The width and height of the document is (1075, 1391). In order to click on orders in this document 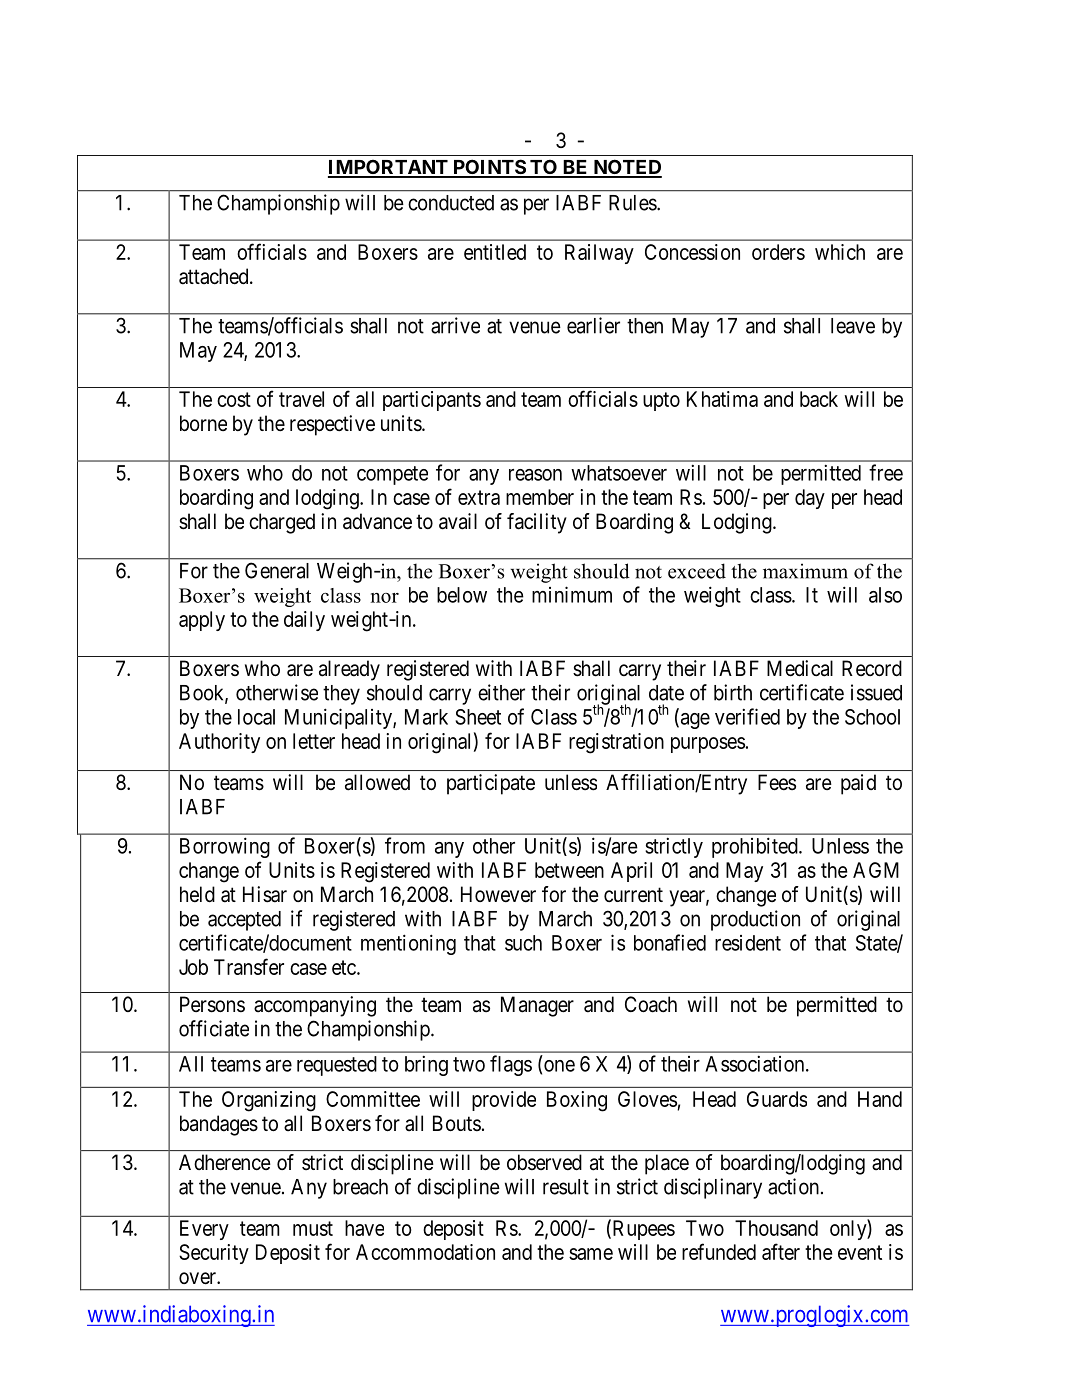, I will do `click(778, 252)`.
